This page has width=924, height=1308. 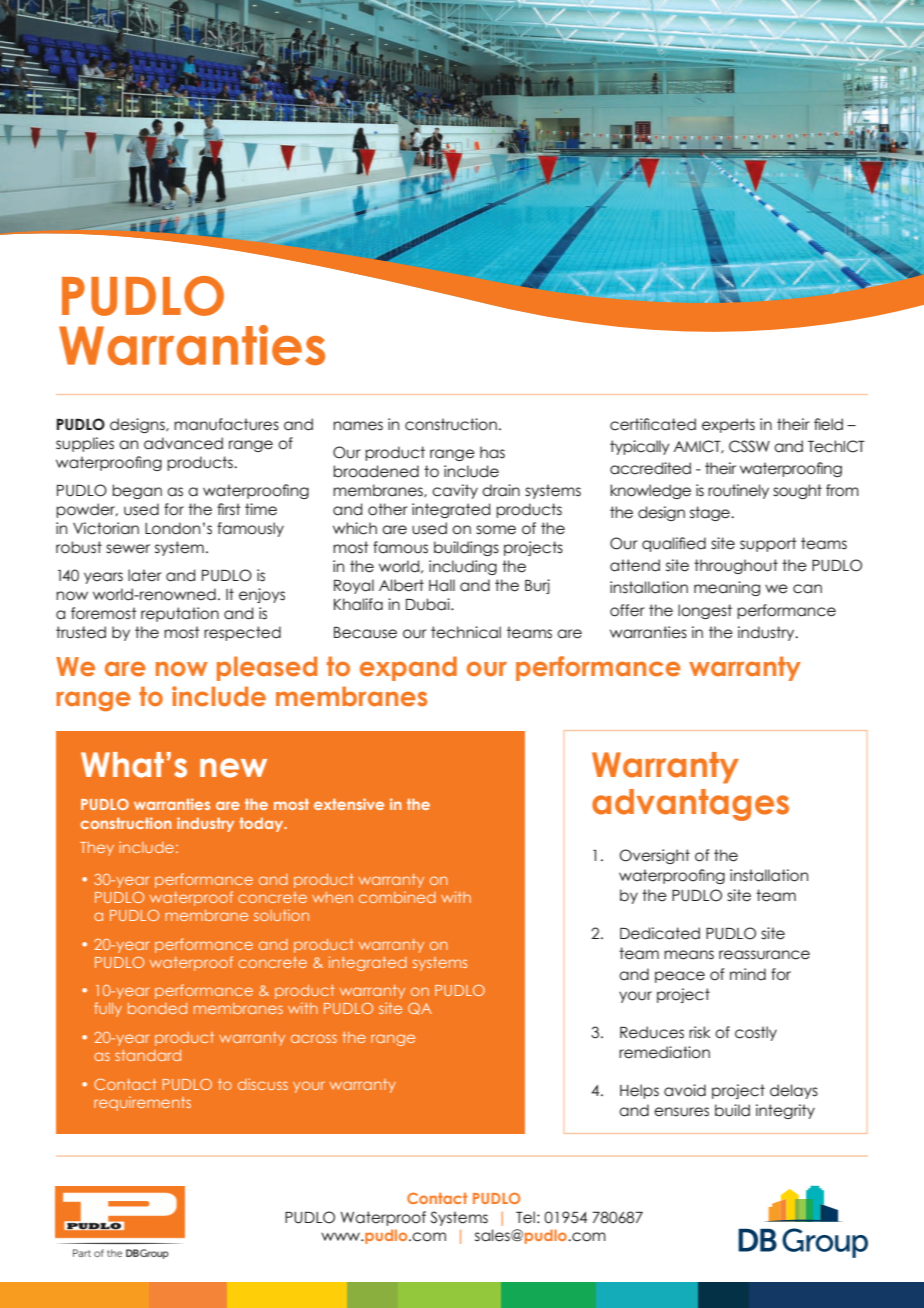 I want to click on requirements, so click(x=142, y=1103).
